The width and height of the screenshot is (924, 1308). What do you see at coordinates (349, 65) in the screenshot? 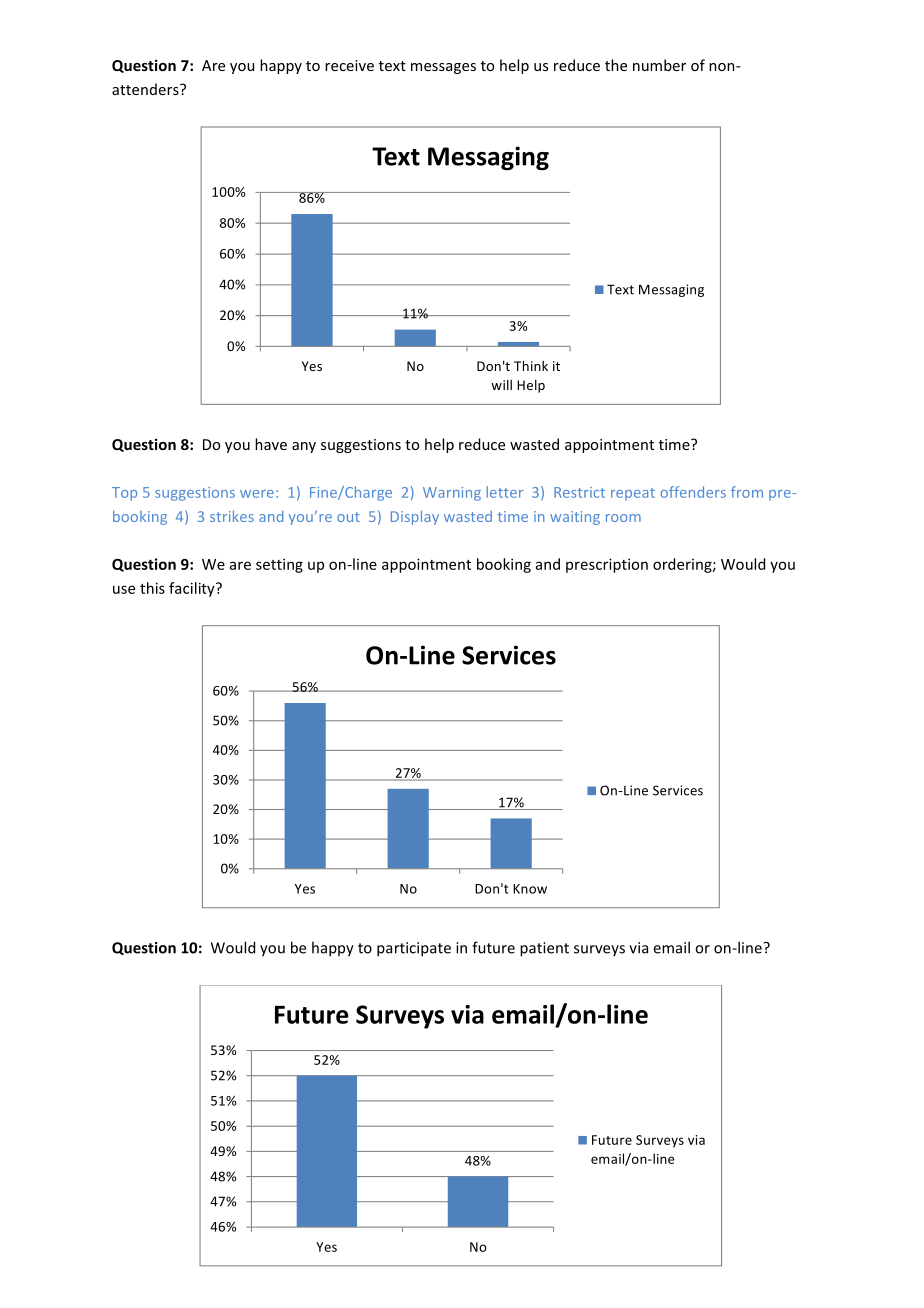
I see `receive` at bounding box center [349, 65].
